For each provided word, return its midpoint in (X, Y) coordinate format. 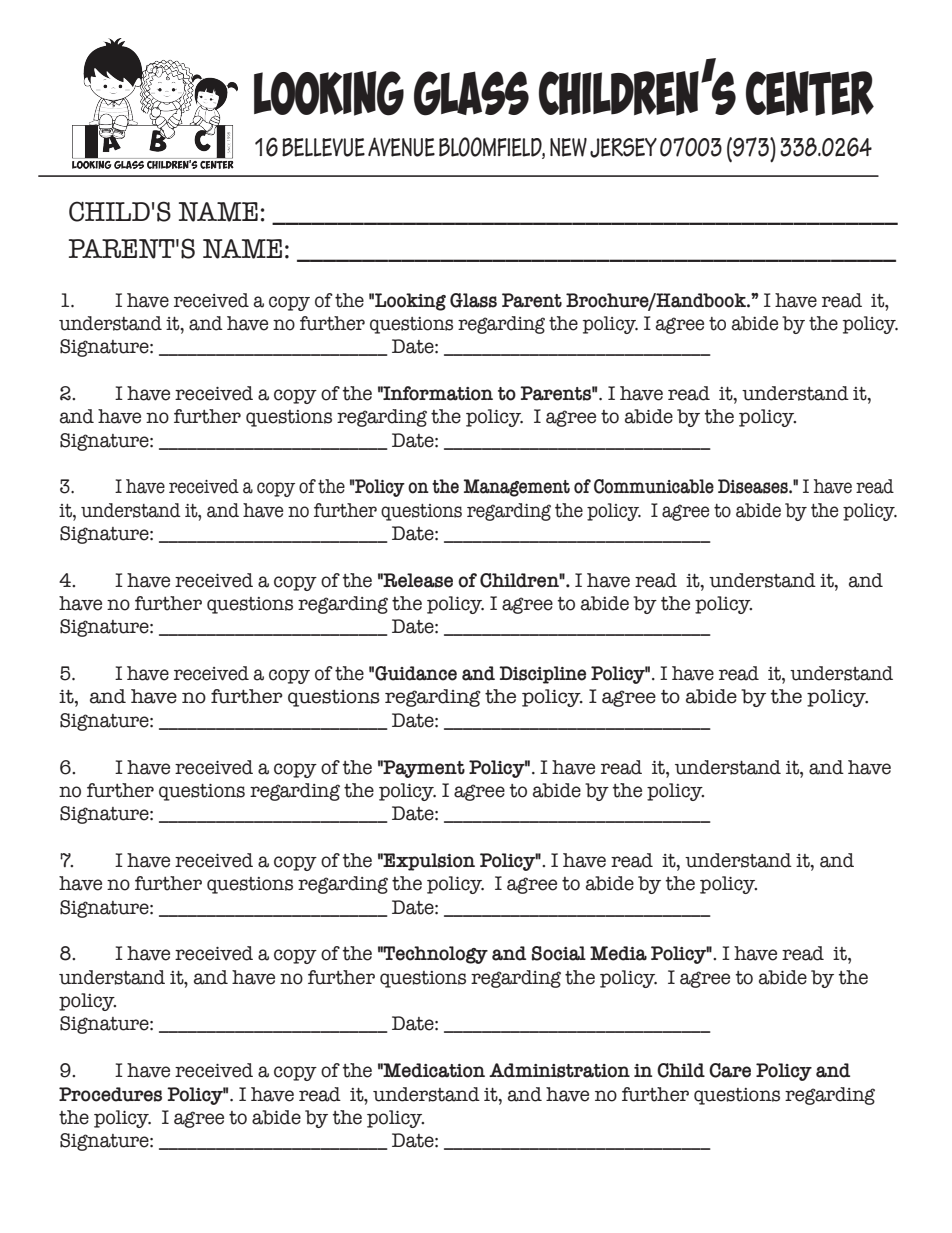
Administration (559, 1070)
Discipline (542, 675)
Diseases (754, 486)
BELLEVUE (323, 147)
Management (516, 488)
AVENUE (401, 147)
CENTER (810, 93)
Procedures (110, 1094)
